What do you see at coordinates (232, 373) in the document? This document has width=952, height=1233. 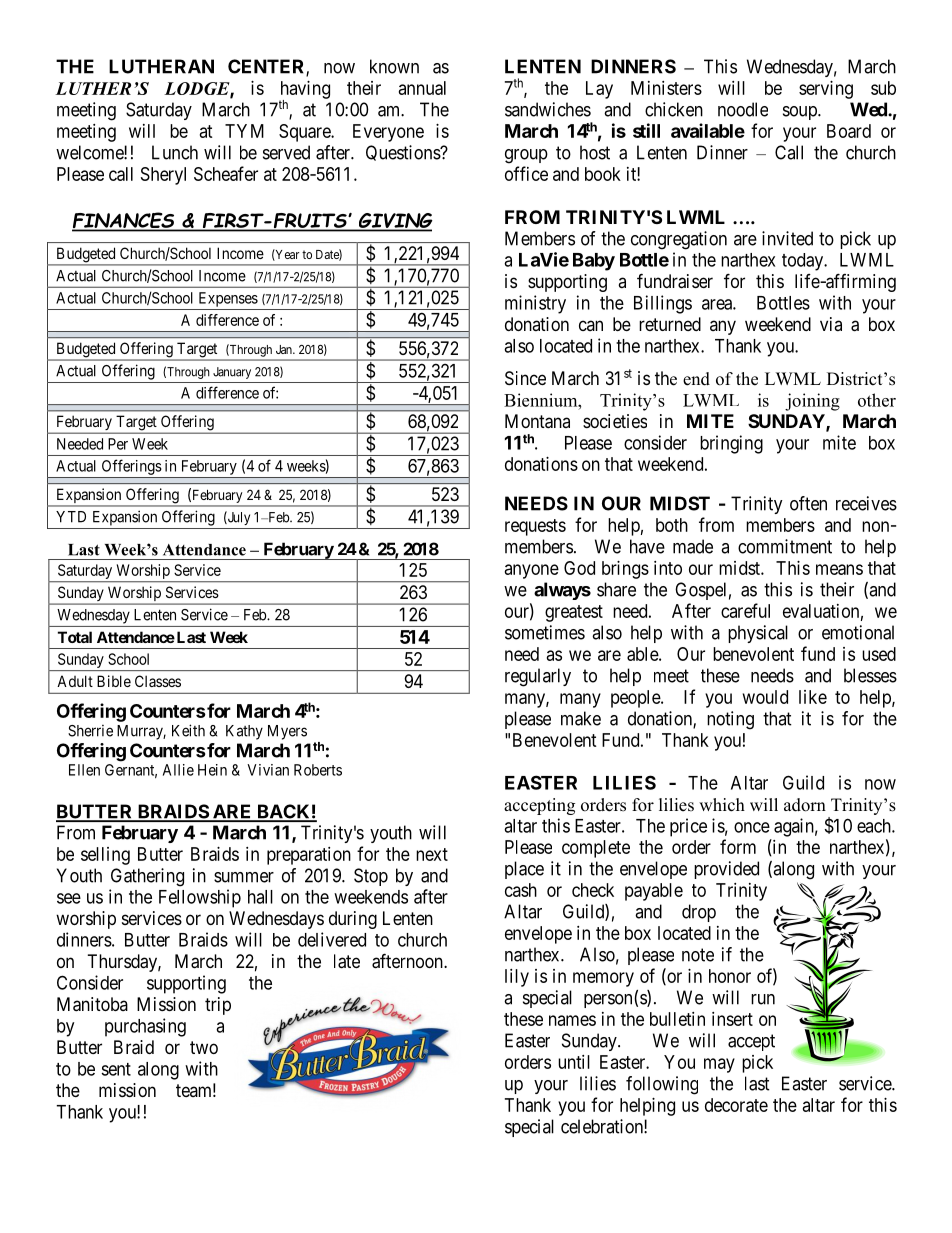 I see `January` at bounding box center [232, 373].
